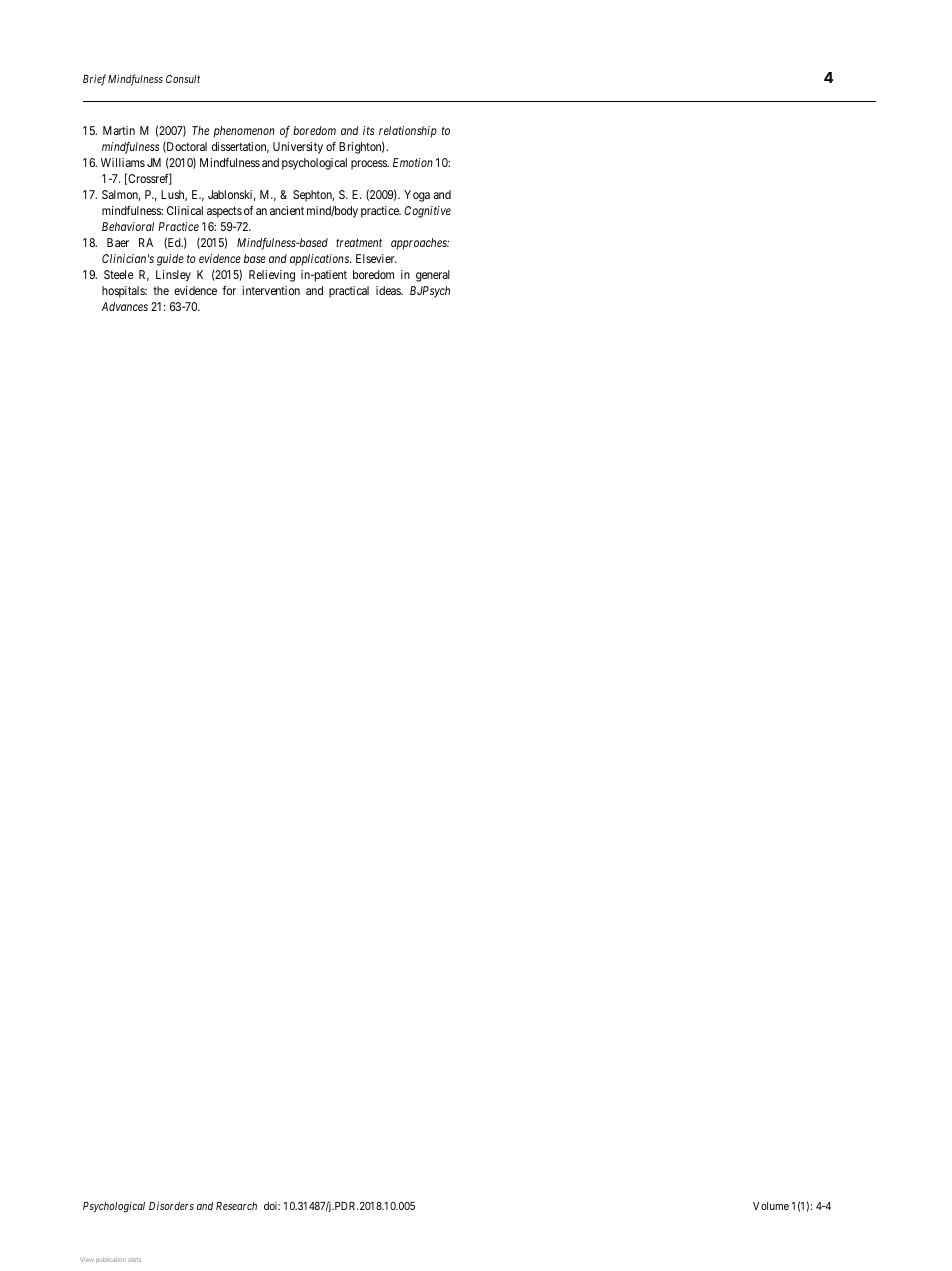  What do you see at coordinates (408, 132) in the screenshot?
I see `relationship` at bounding box center [408, 132].
